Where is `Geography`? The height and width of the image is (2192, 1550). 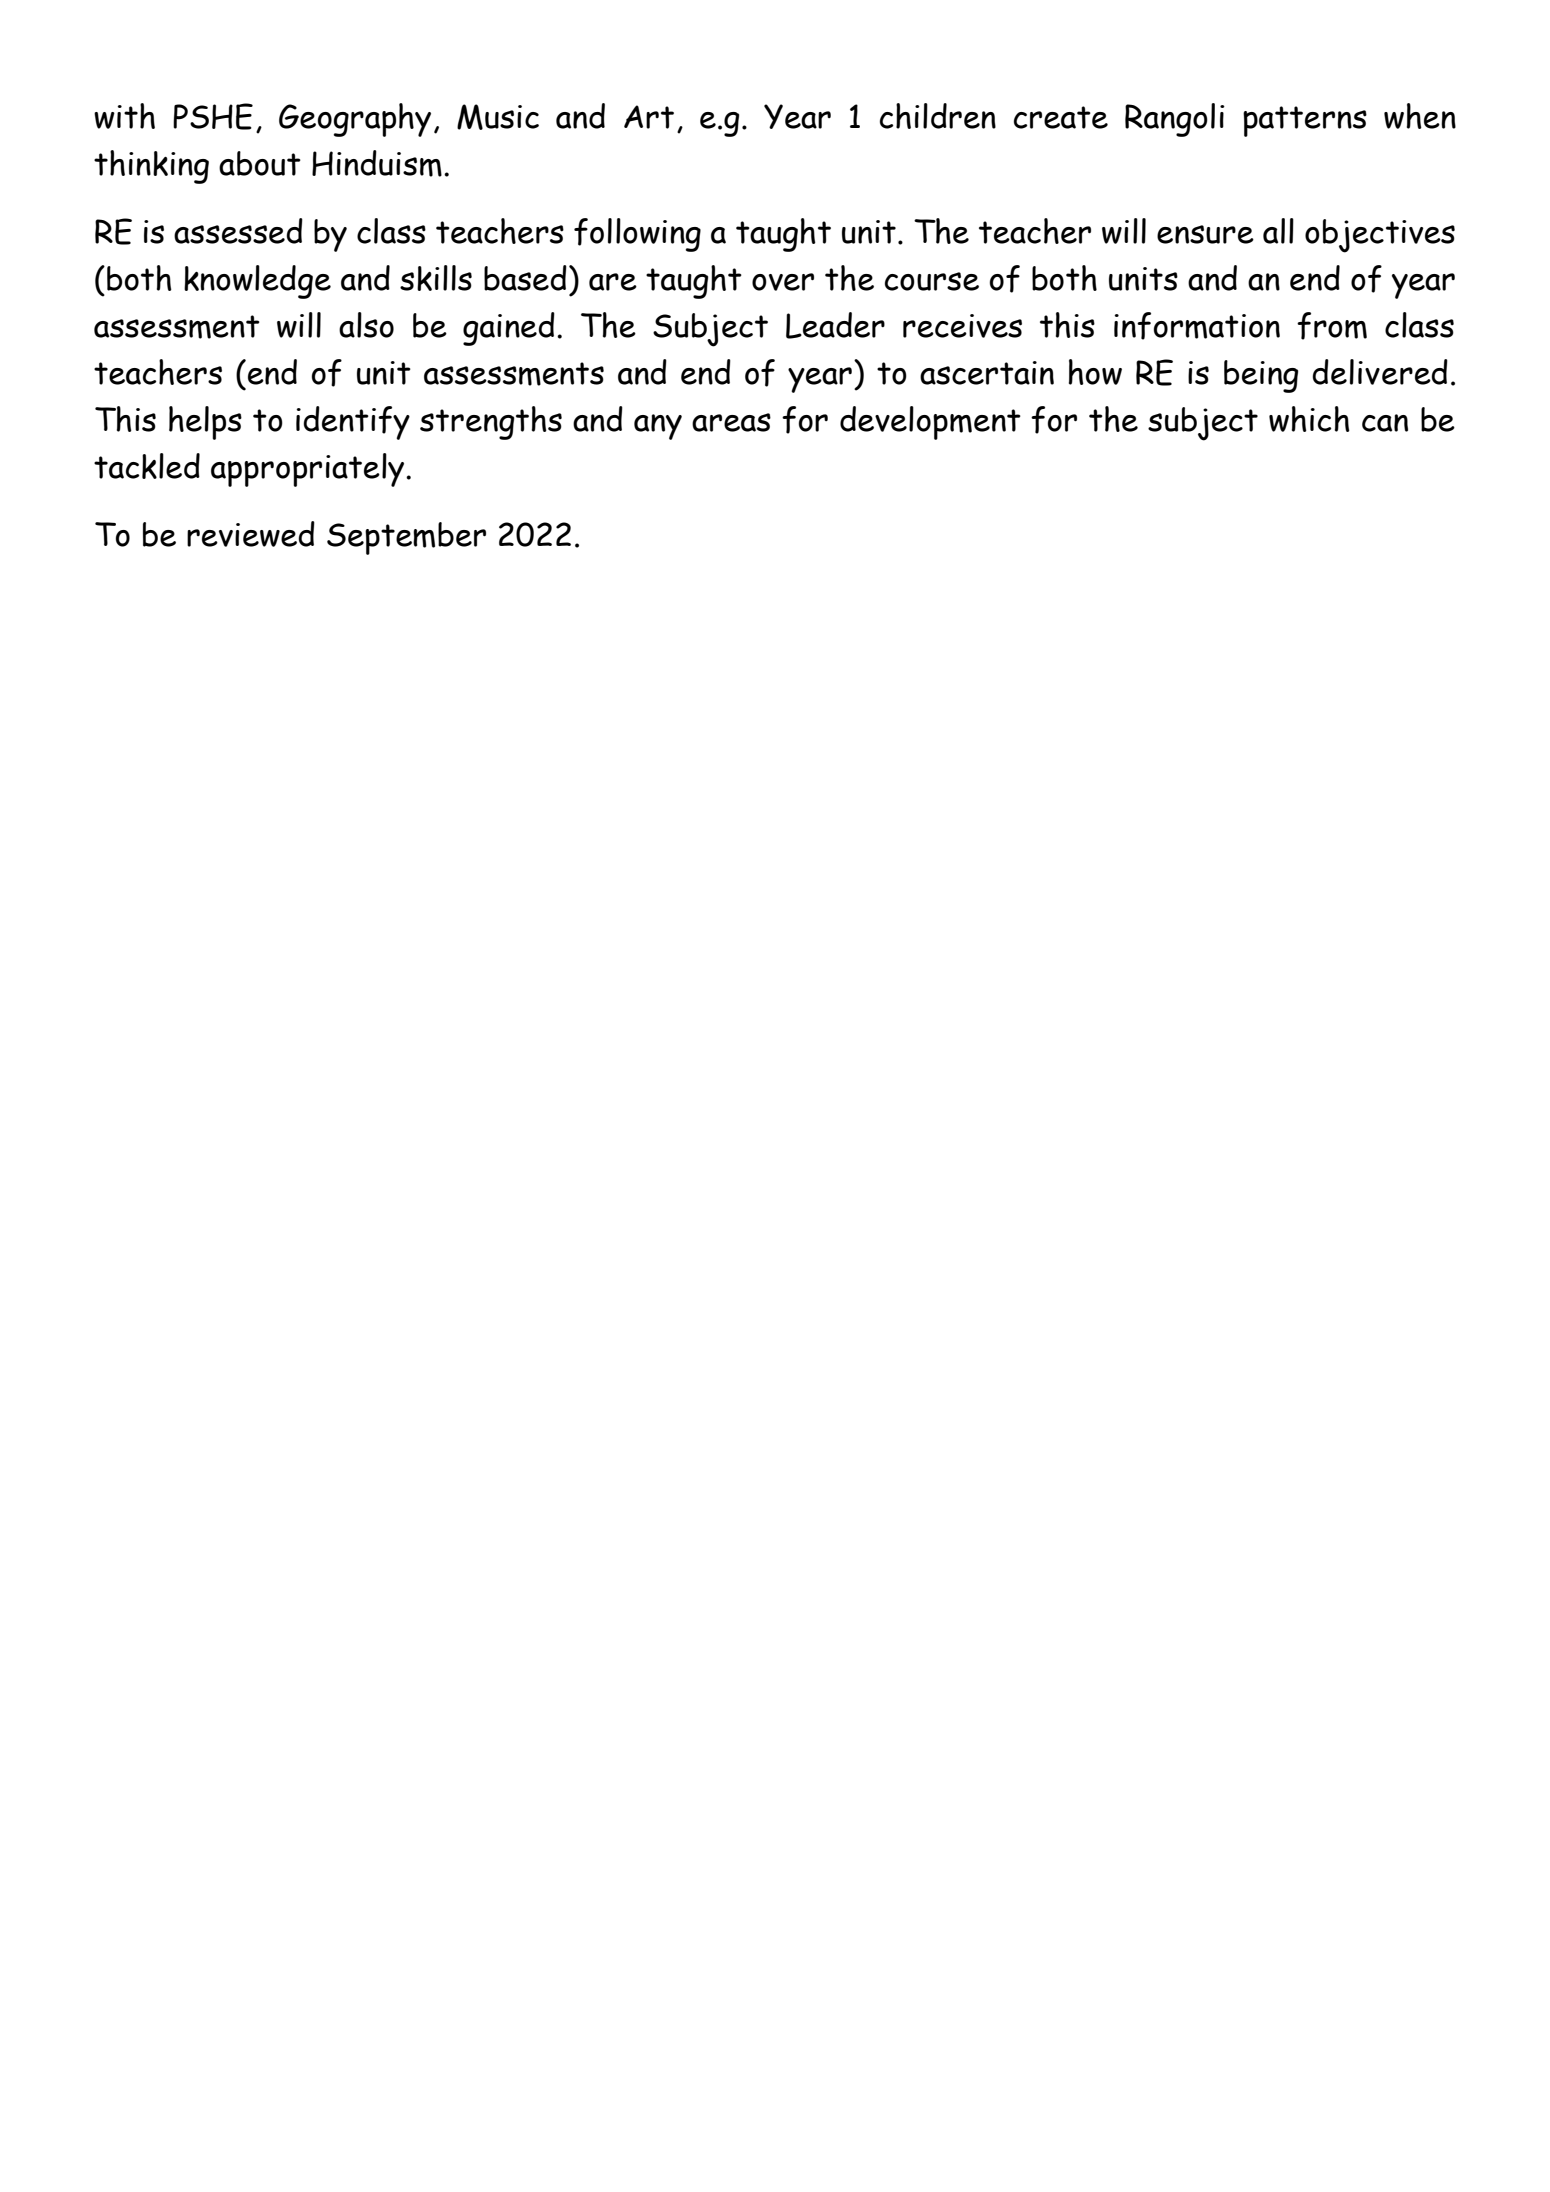 Geography is located at coordinates (355, 120).
